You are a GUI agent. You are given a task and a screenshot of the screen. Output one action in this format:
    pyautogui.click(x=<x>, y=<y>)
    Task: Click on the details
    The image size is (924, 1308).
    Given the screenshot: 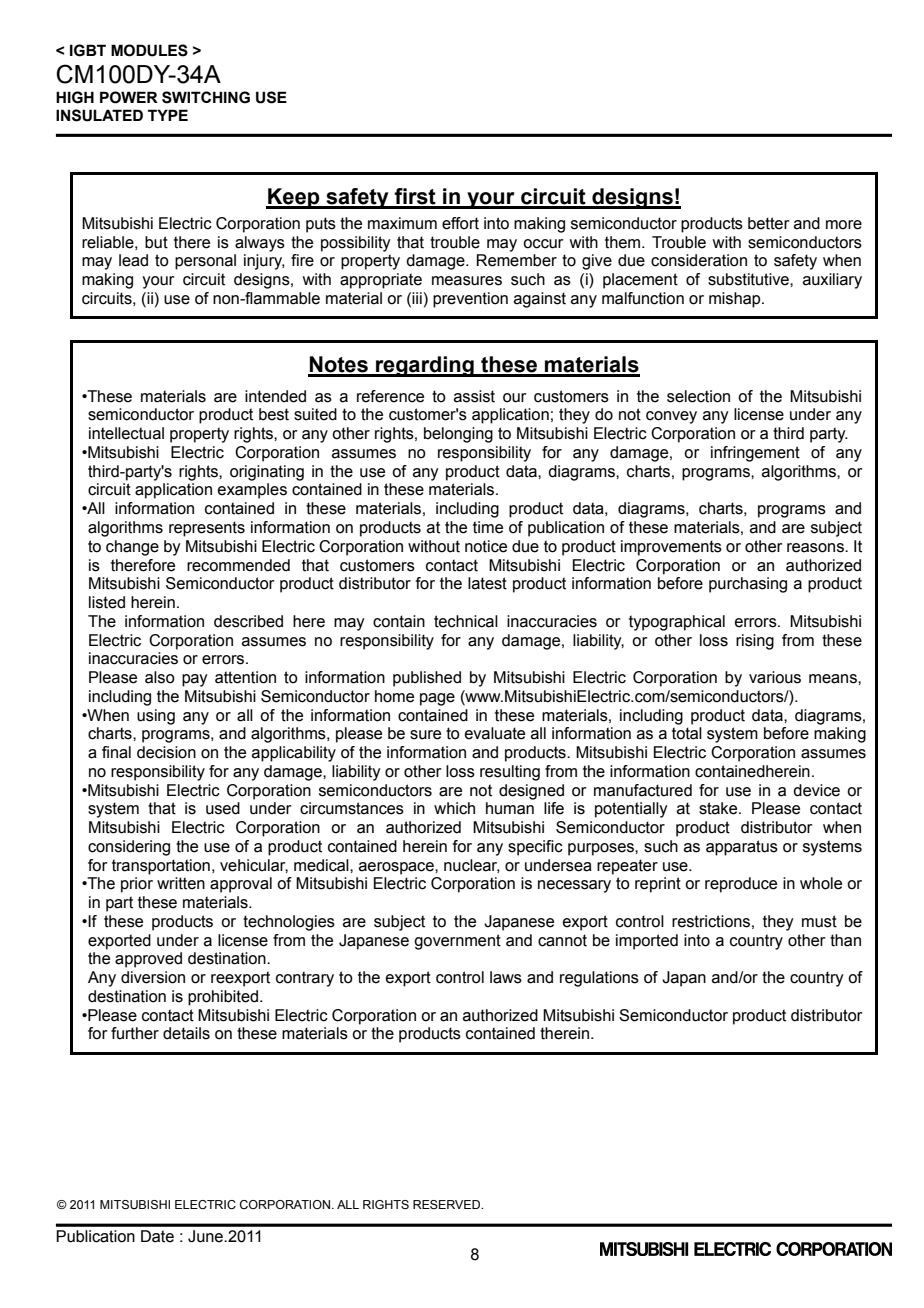 What is the action you would take?
    pyautogui.click(x=186, y=1033)
